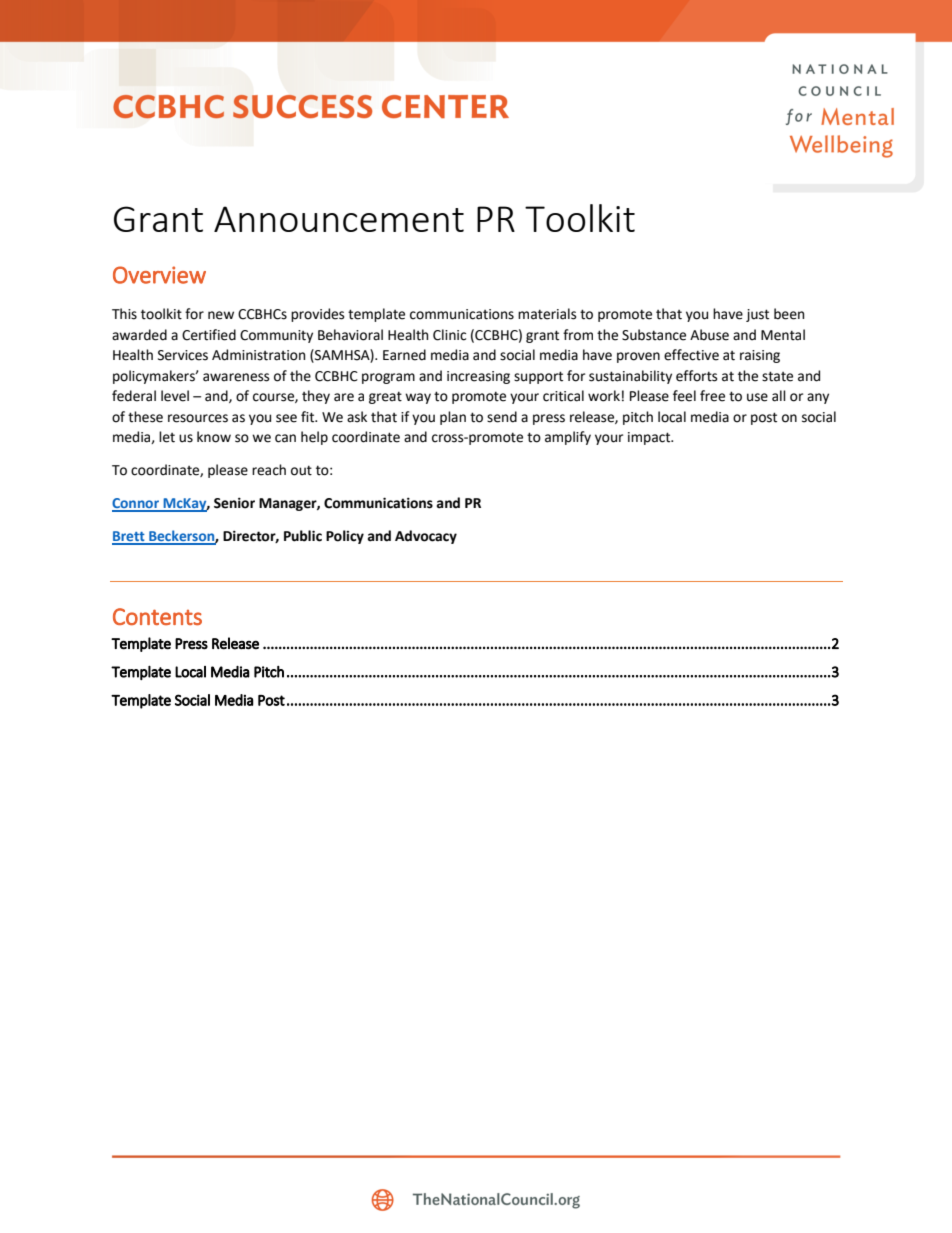 The image size is (952, 1233). What do you see at coordinates (696, 376) in the screenshot?
I see `efforts` at bounding box center [696, 376].
